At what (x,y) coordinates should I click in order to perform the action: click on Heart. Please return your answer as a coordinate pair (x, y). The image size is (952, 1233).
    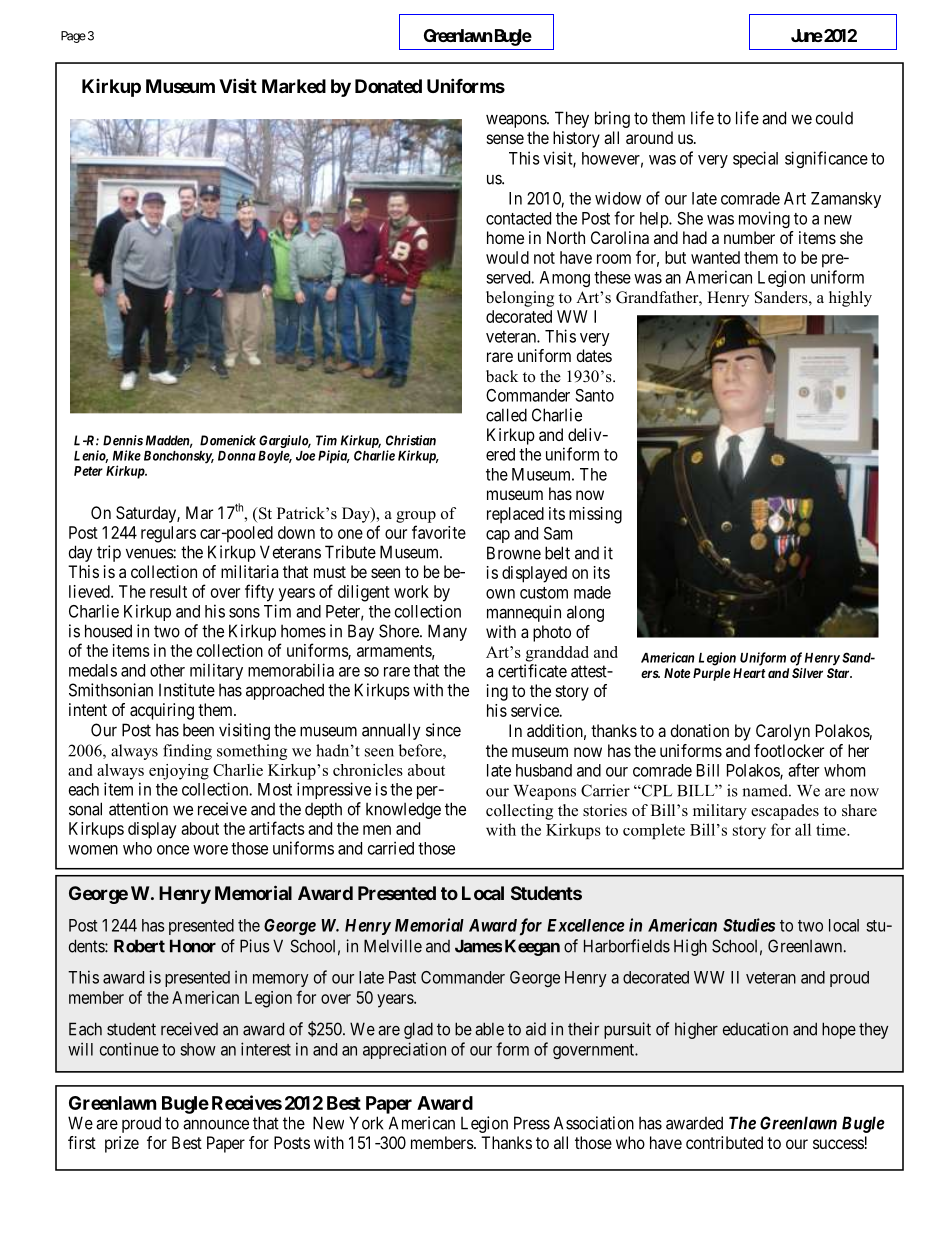
    Looking at the image, I should click on (749, 673).
